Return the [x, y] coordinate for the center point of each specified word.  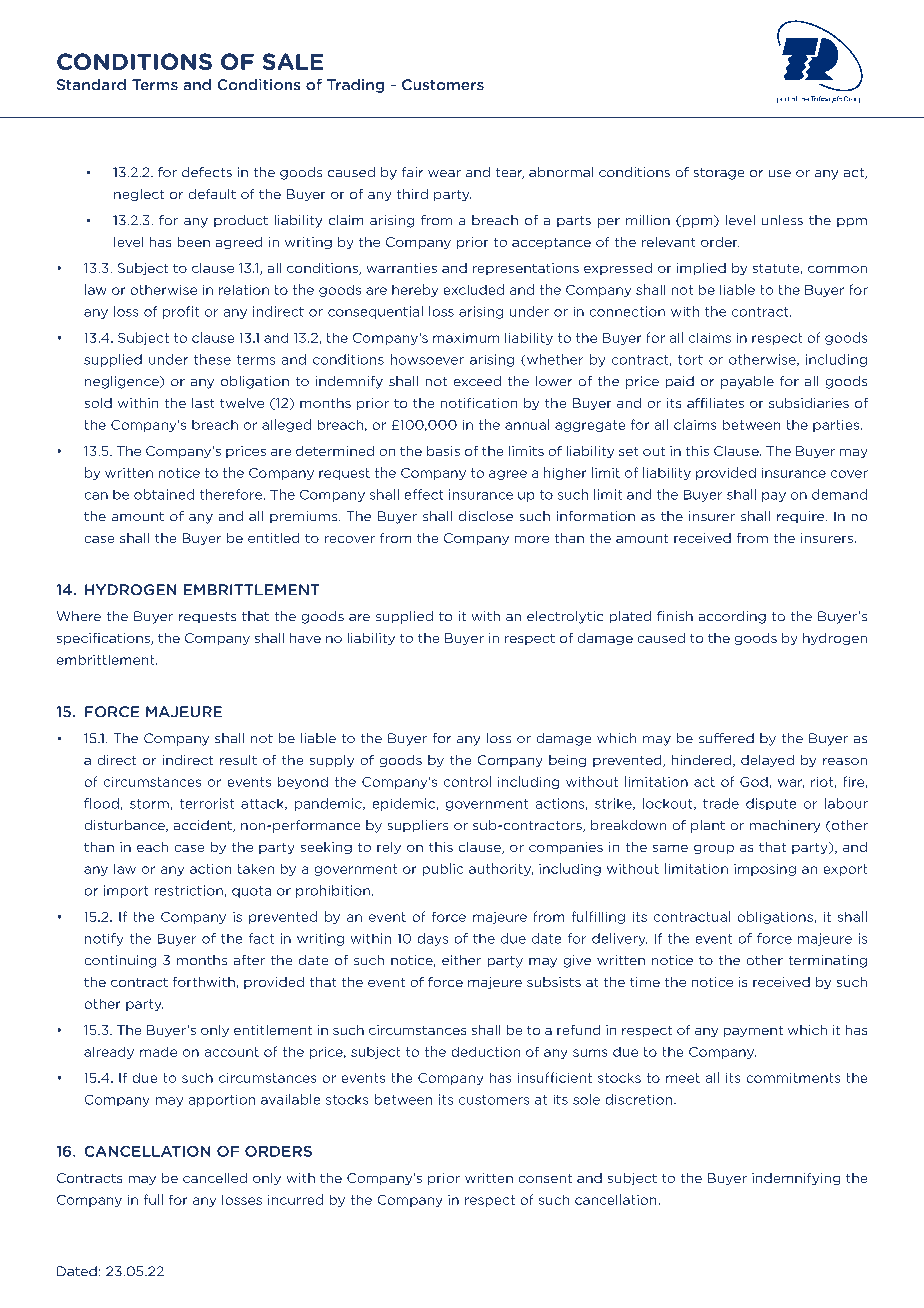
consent [545, 1178]
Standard [91, 84]
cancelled [215, 1178]
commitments [793, 1078]
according [732, 617]
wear [444, 173]
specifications [104, 639]
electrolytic [565, 617]
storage [719, 174]
